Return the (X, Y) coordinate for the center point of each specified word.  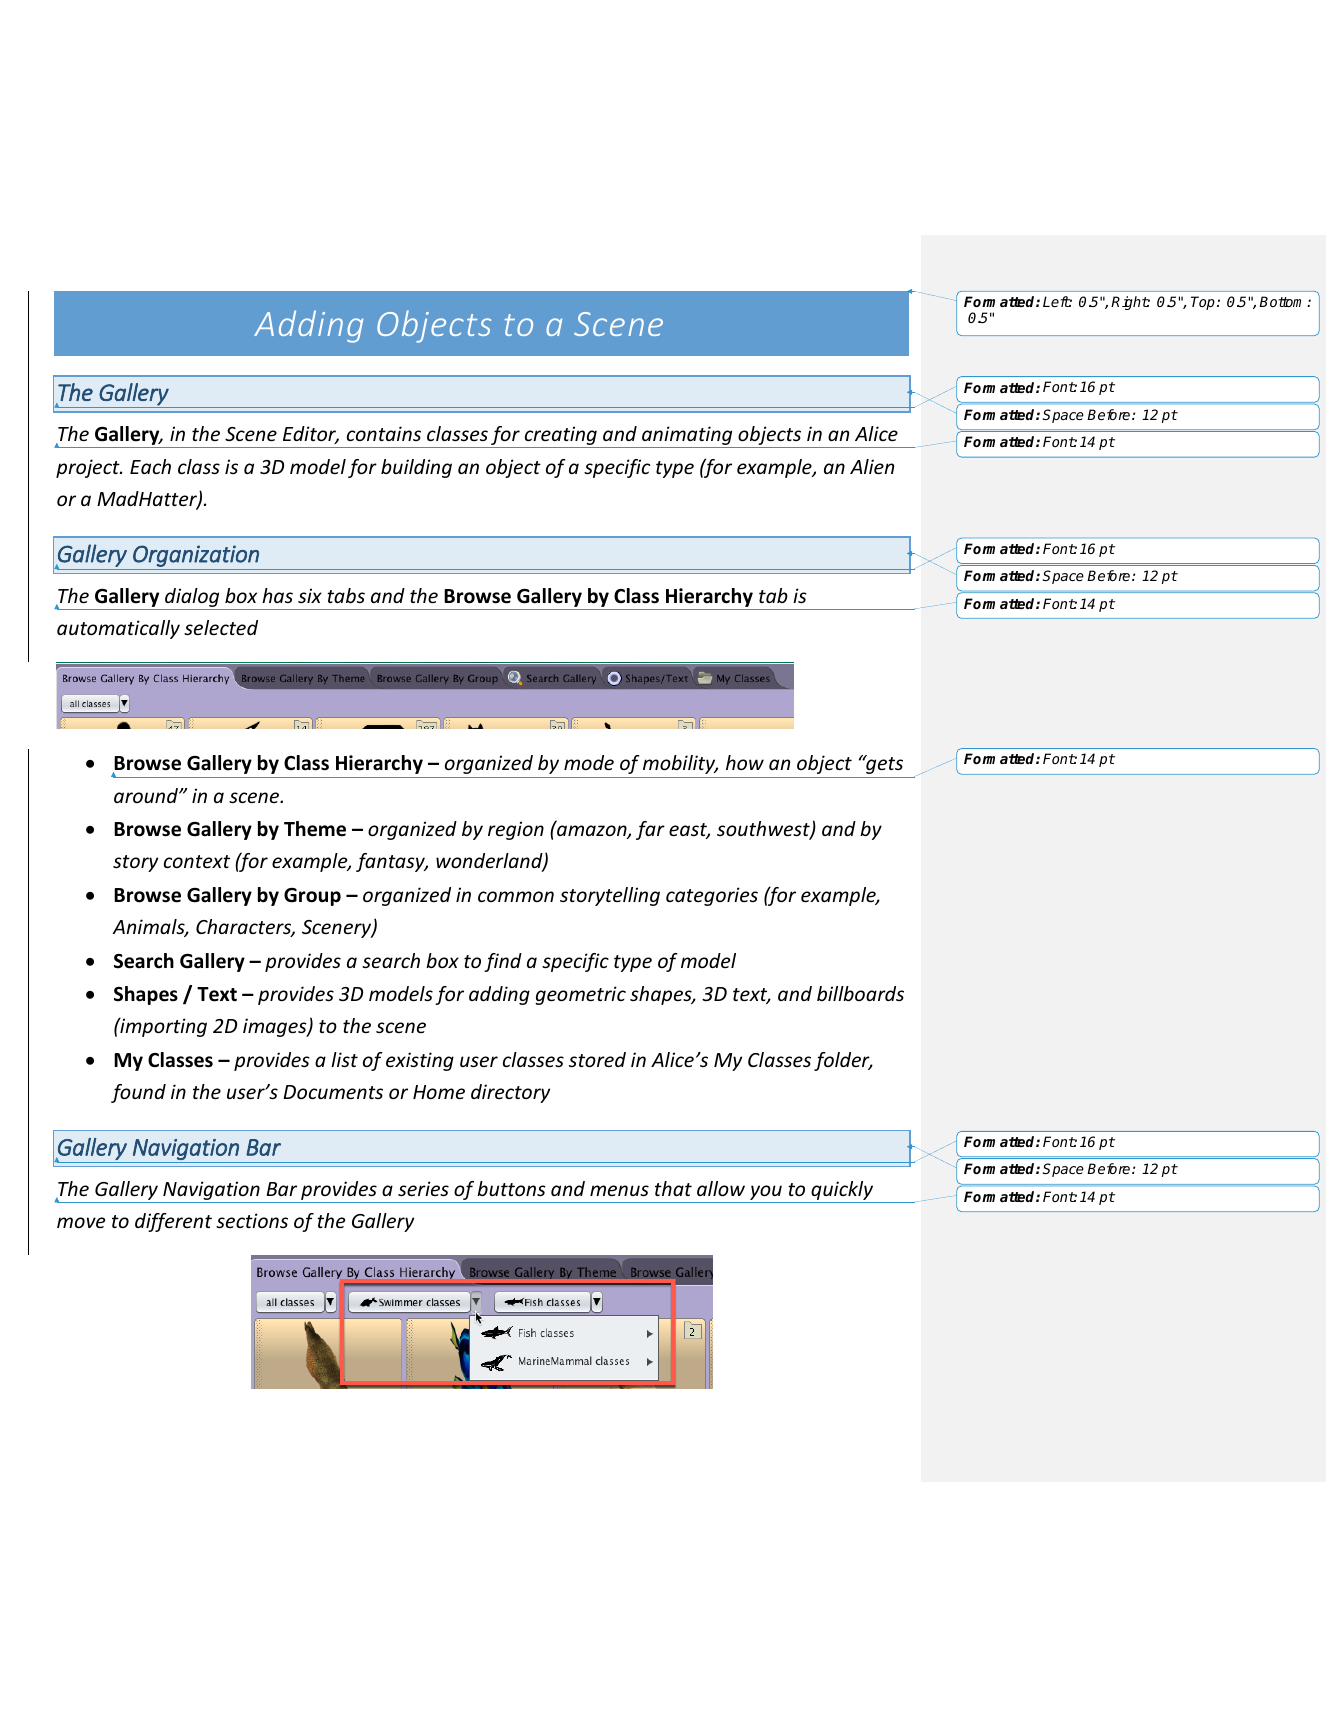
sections (252, 1220)
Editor (311, 435)
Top (1203, 303)
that (673, 1188)
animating (687, 437)
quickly (842, 1192)
